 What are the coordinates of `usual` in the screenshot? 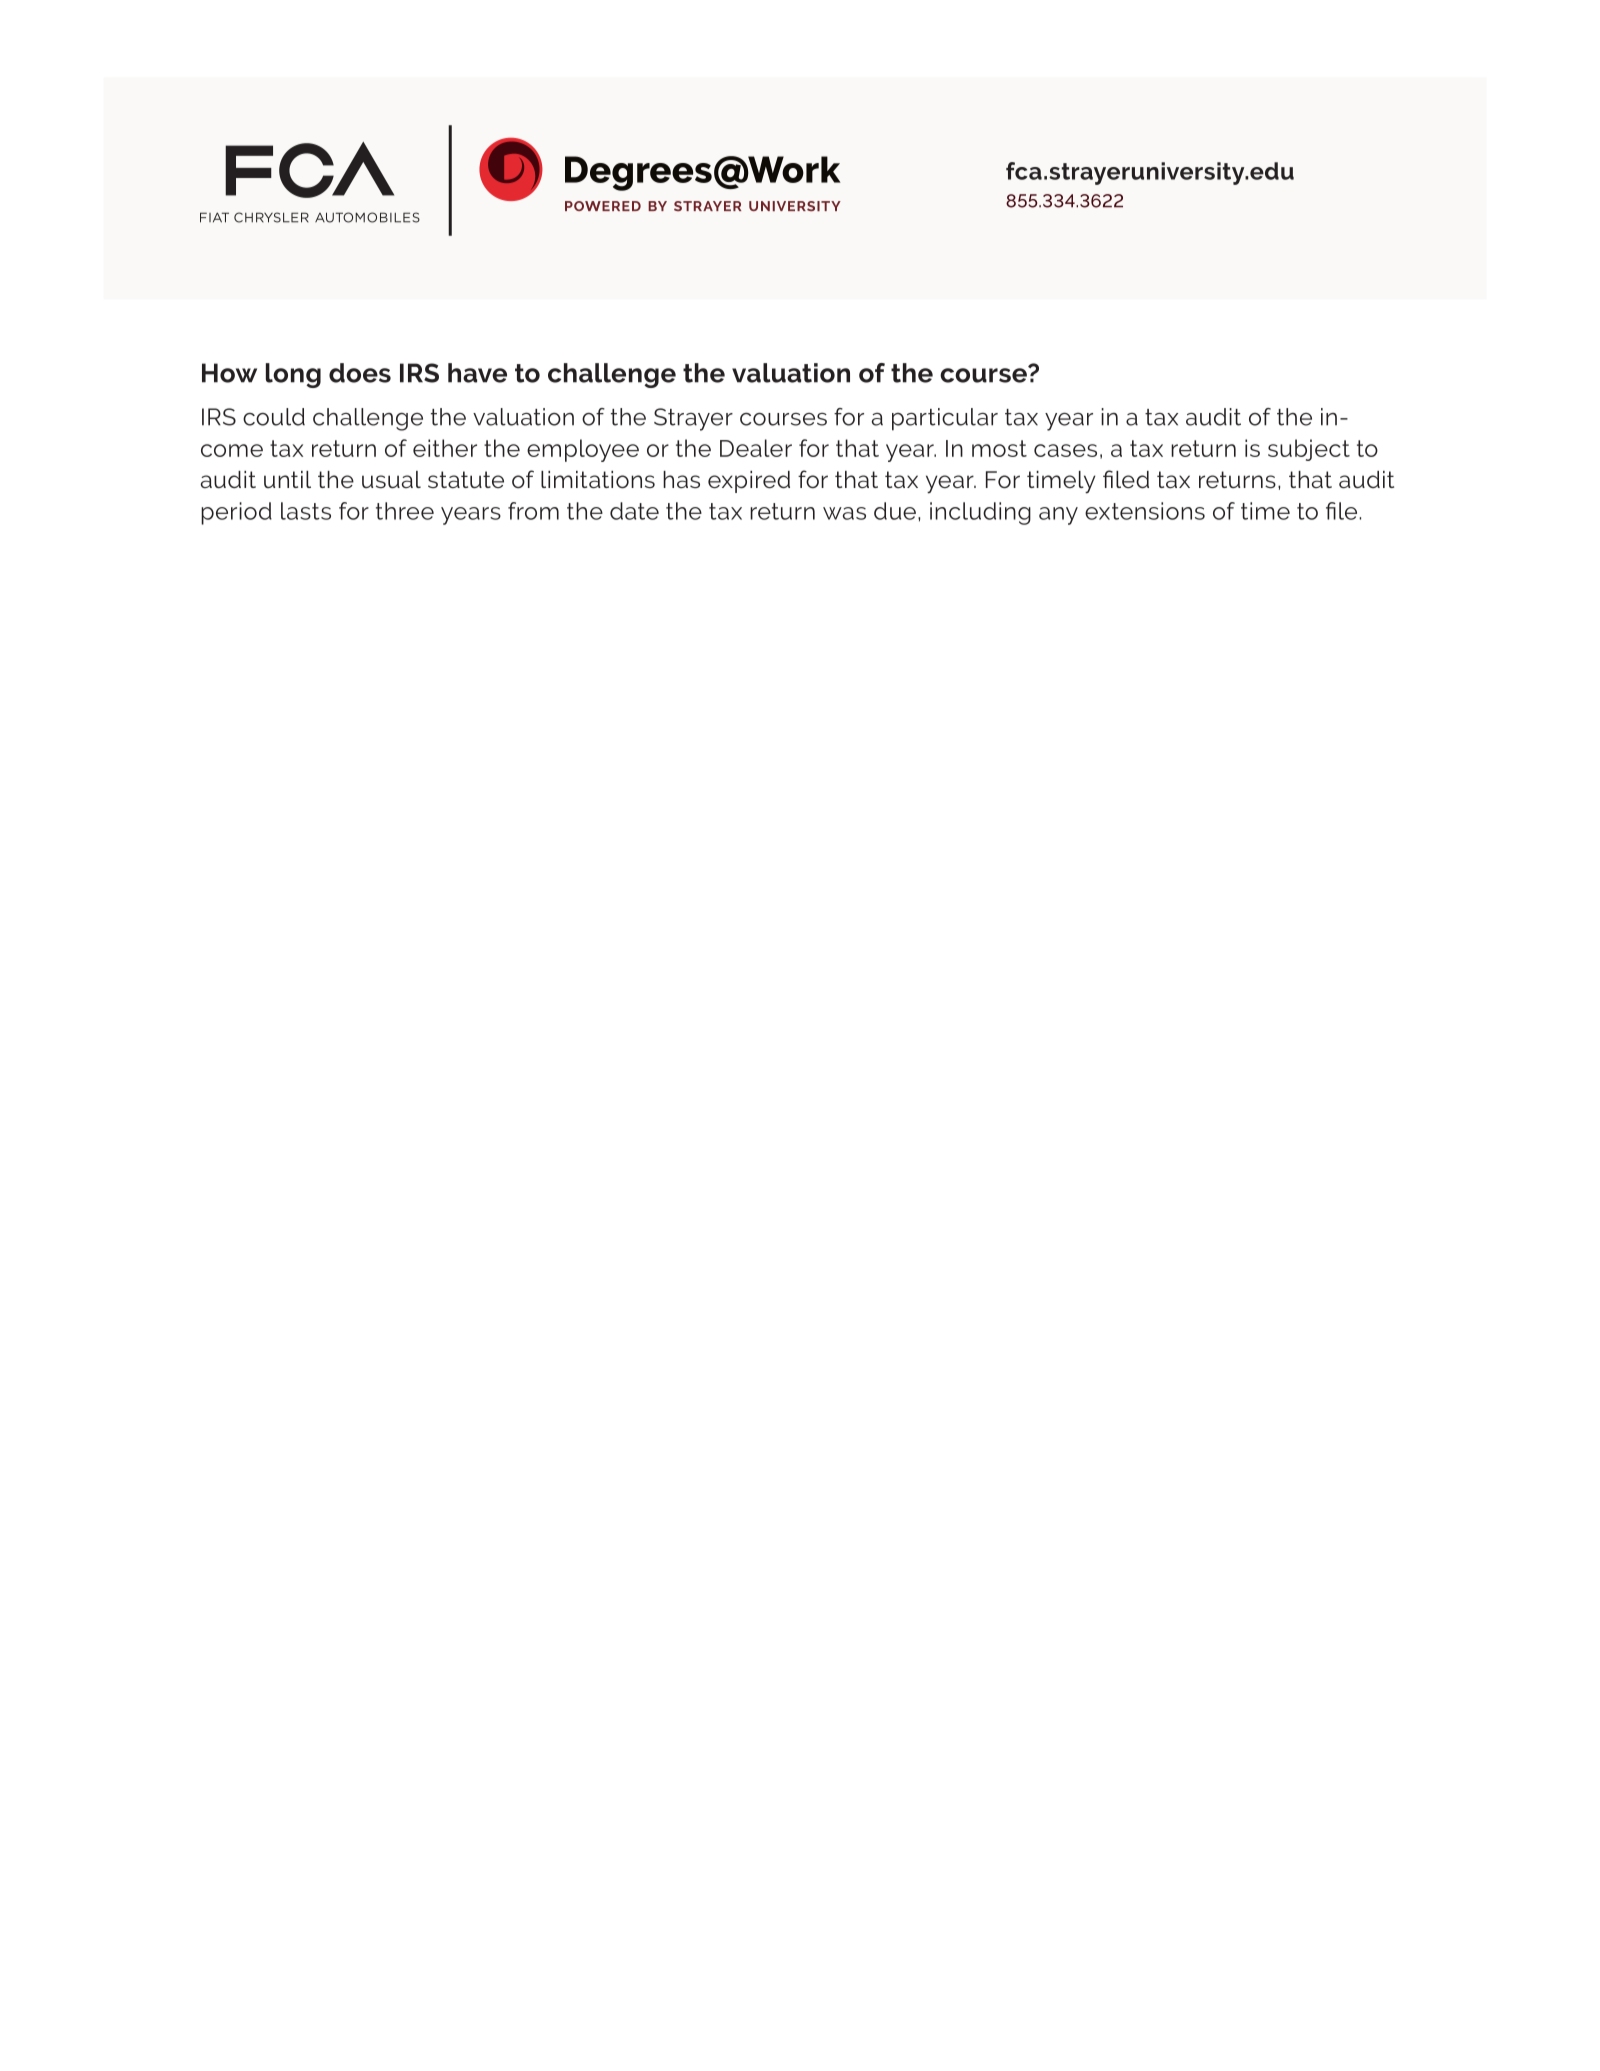 It's located at (391, 480).
